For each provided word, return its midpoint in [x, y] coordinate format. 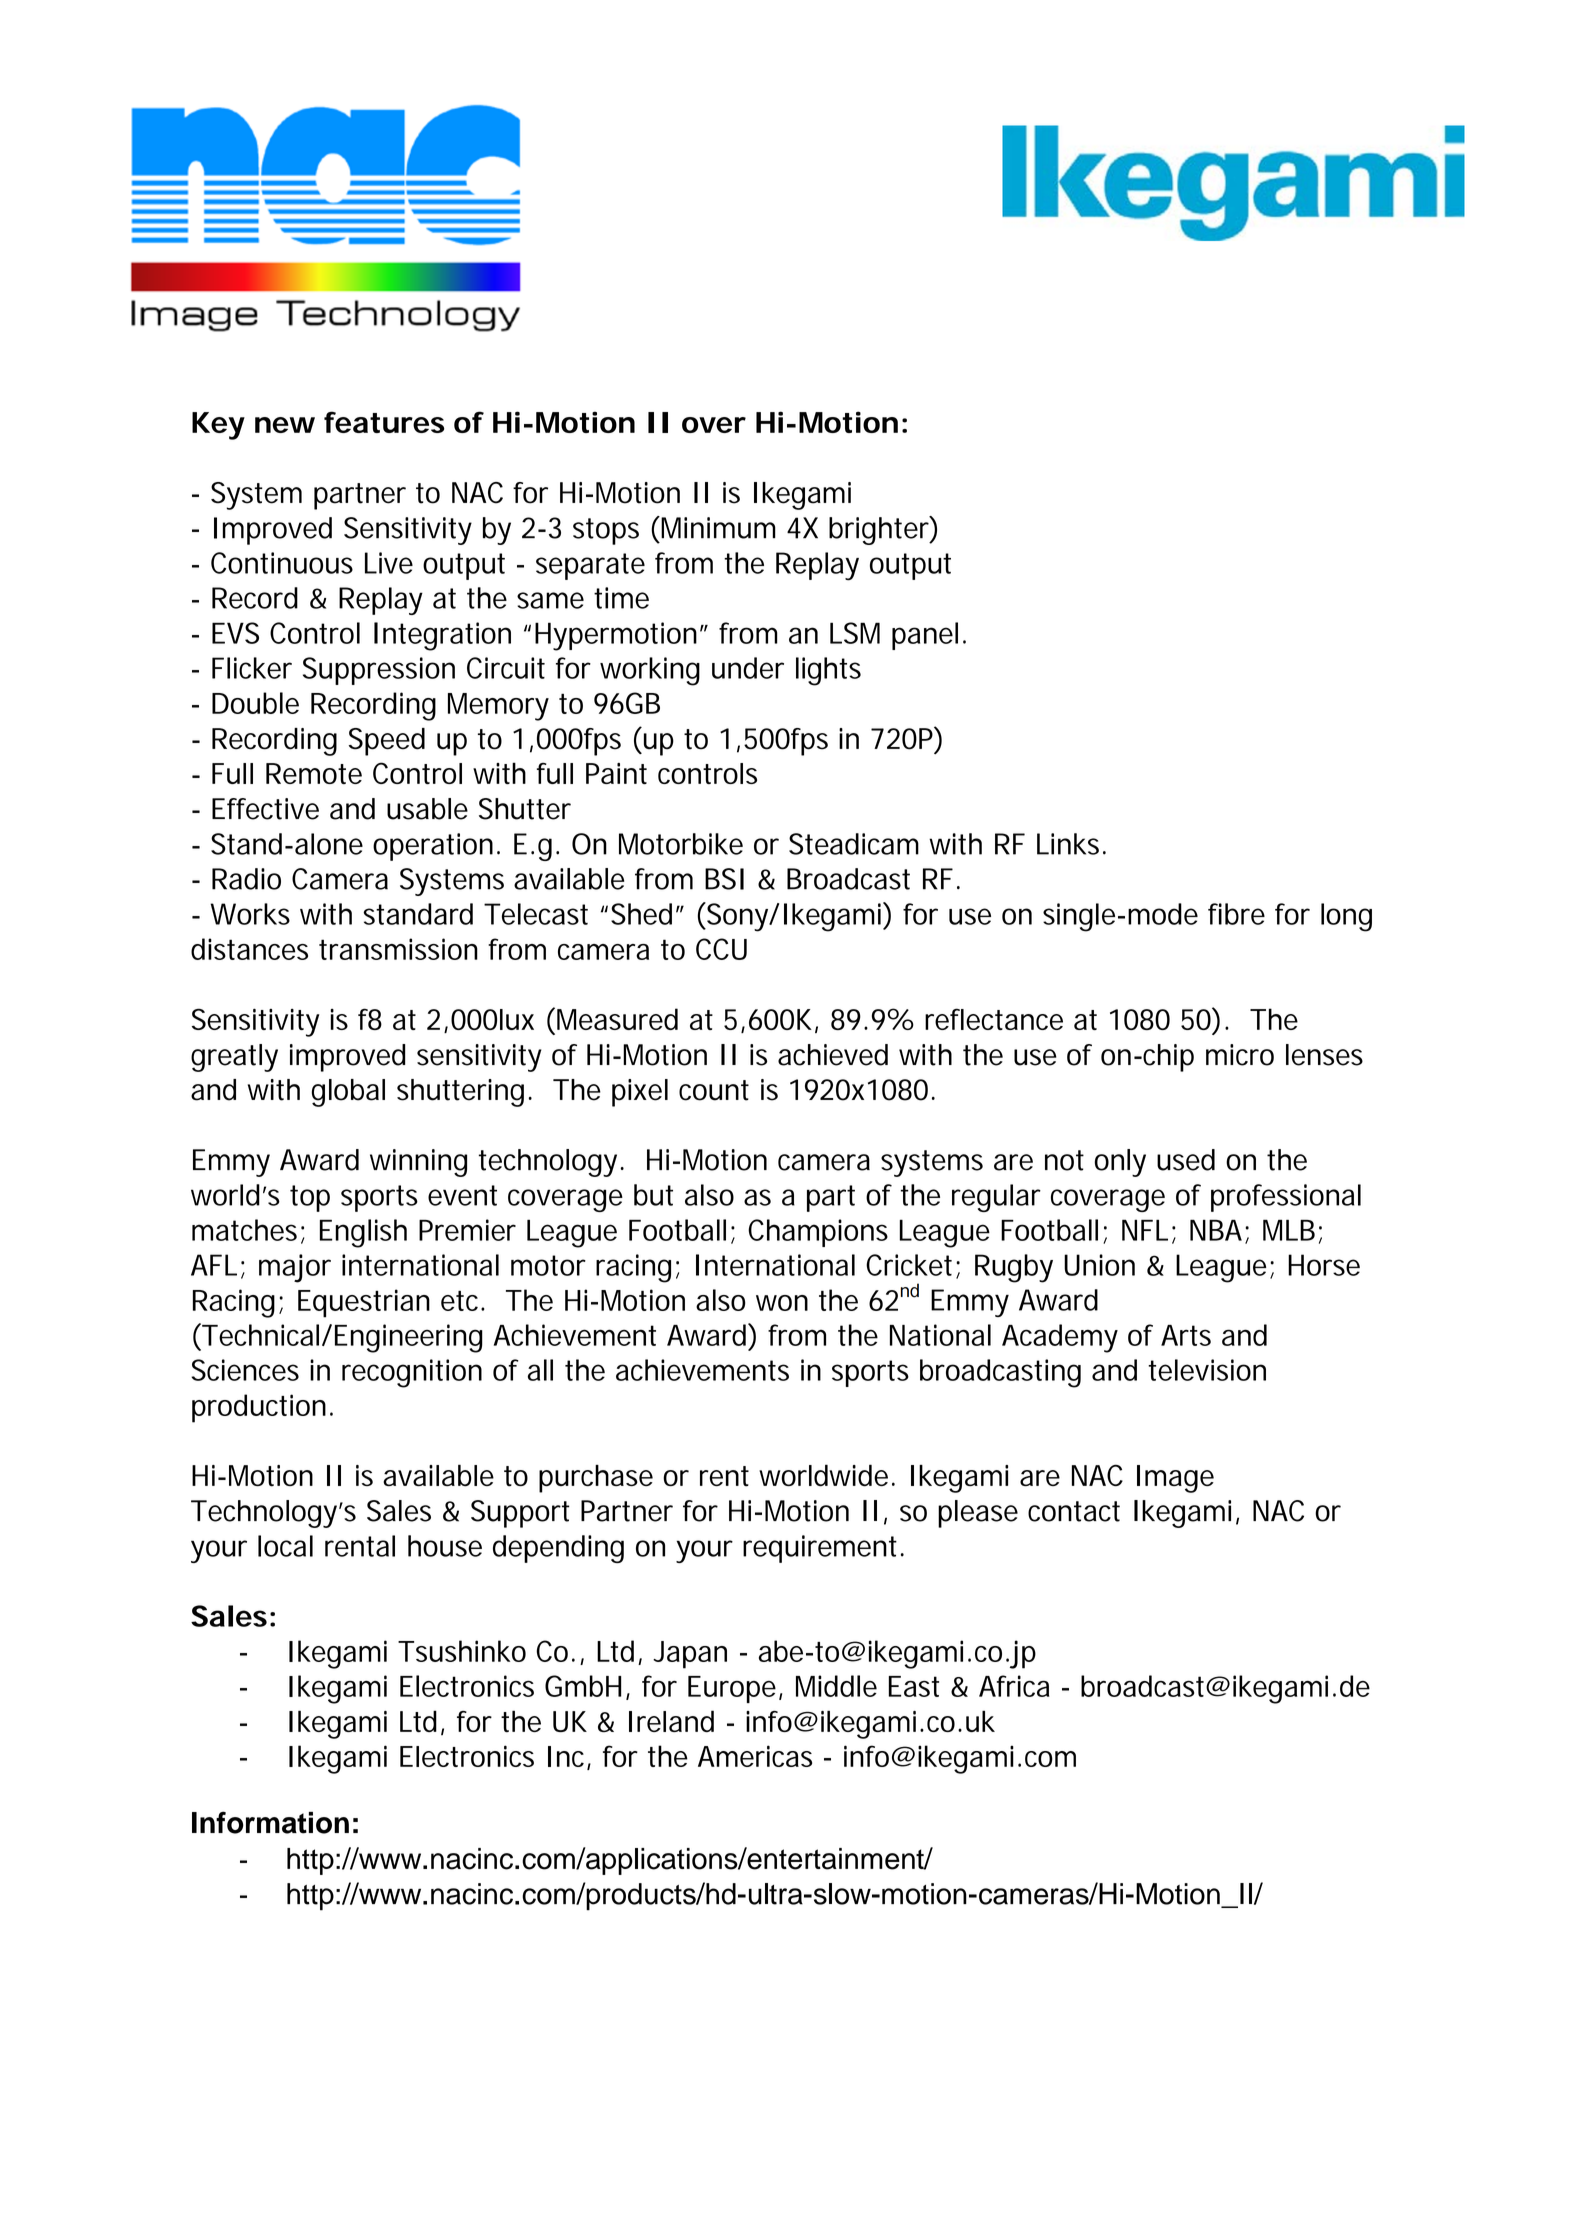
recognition [412, 1373]
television [1207, 1370]
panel [925, 636]
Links [1070, 844]
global [348, 1093]
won [782, 1303]
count [714, 1090]
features [384, 422]
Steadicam [854, 844]
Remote [314, 773]
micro [1240, 1055]
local [285, 1546]
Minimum [718, 528]
